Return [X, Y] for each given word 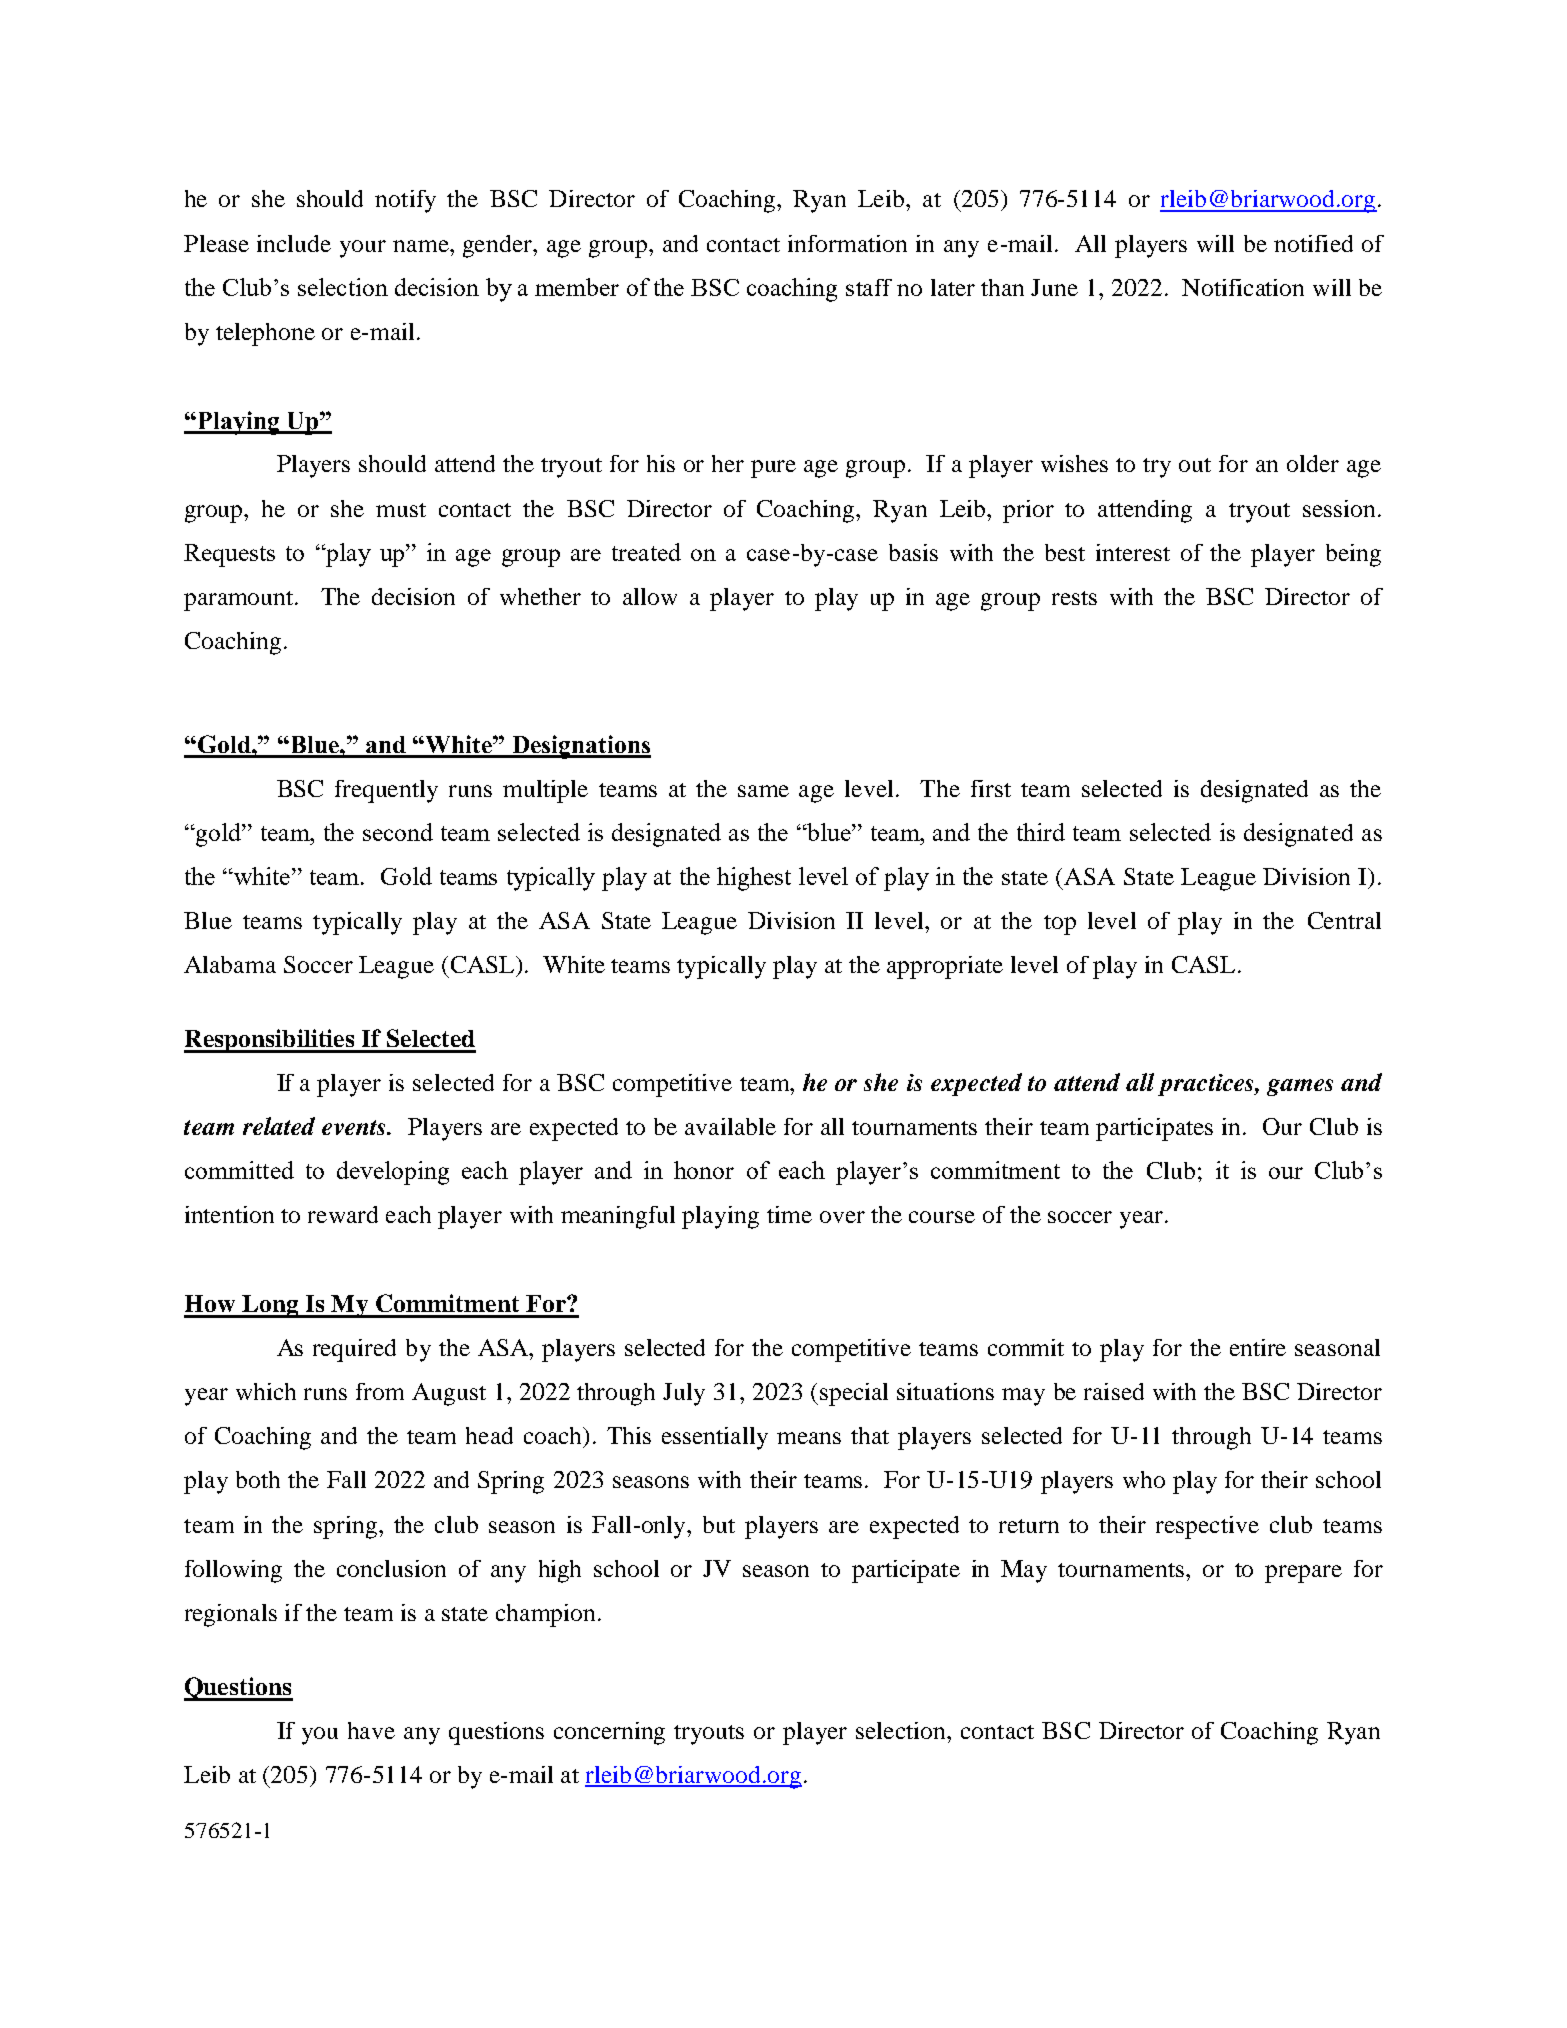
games [1300, 1087]
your [363, 249]
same [763, 791]
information [847, 243]
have [371, 1730]
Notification [1243, 287]
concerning [609, 1733]
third [1041, 832]
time [789, 1214]
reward [343, 1214]
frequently [386, 791]
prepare [1303, 1574]
